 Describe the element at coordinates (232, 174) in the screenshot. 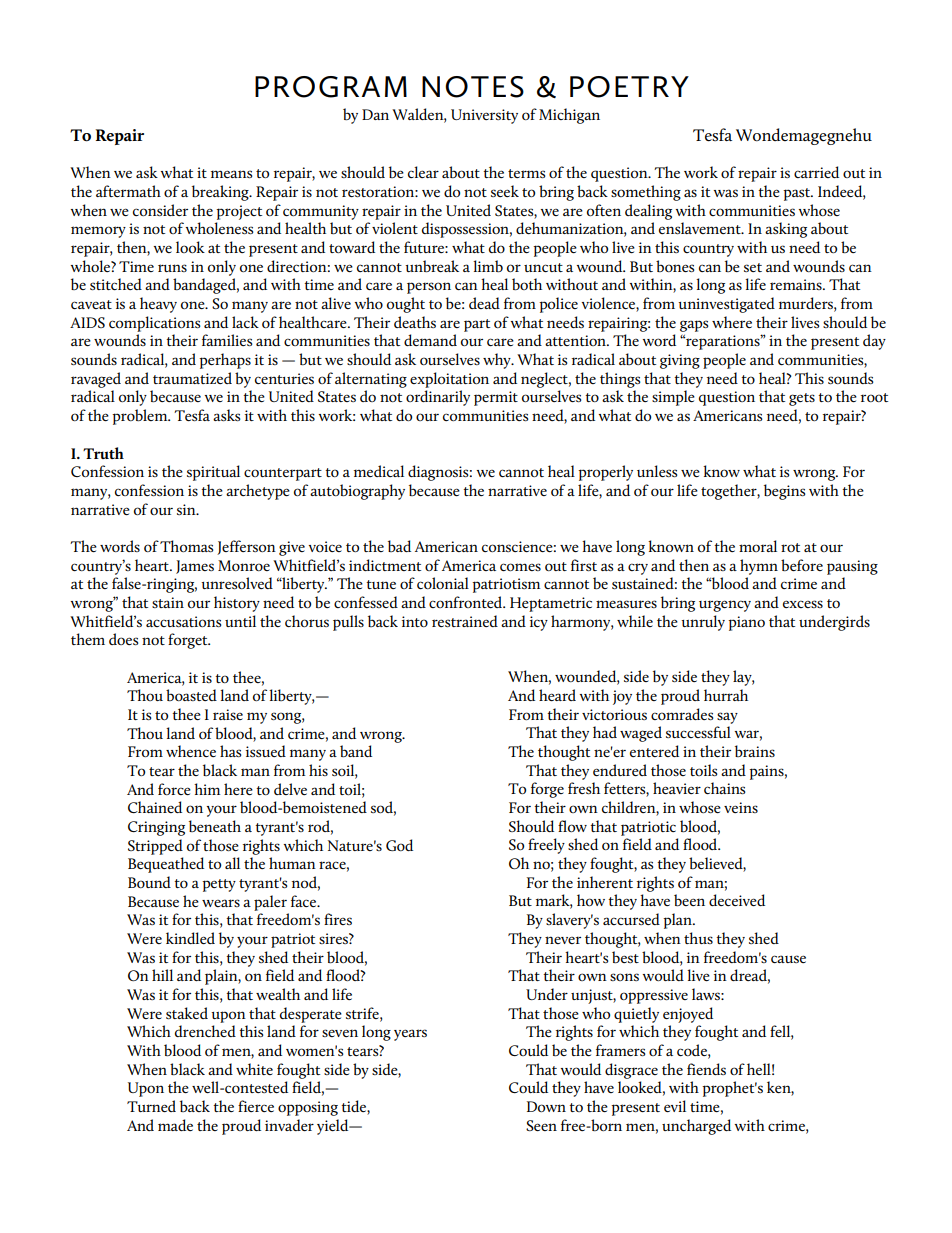

I see `means` at that location.
